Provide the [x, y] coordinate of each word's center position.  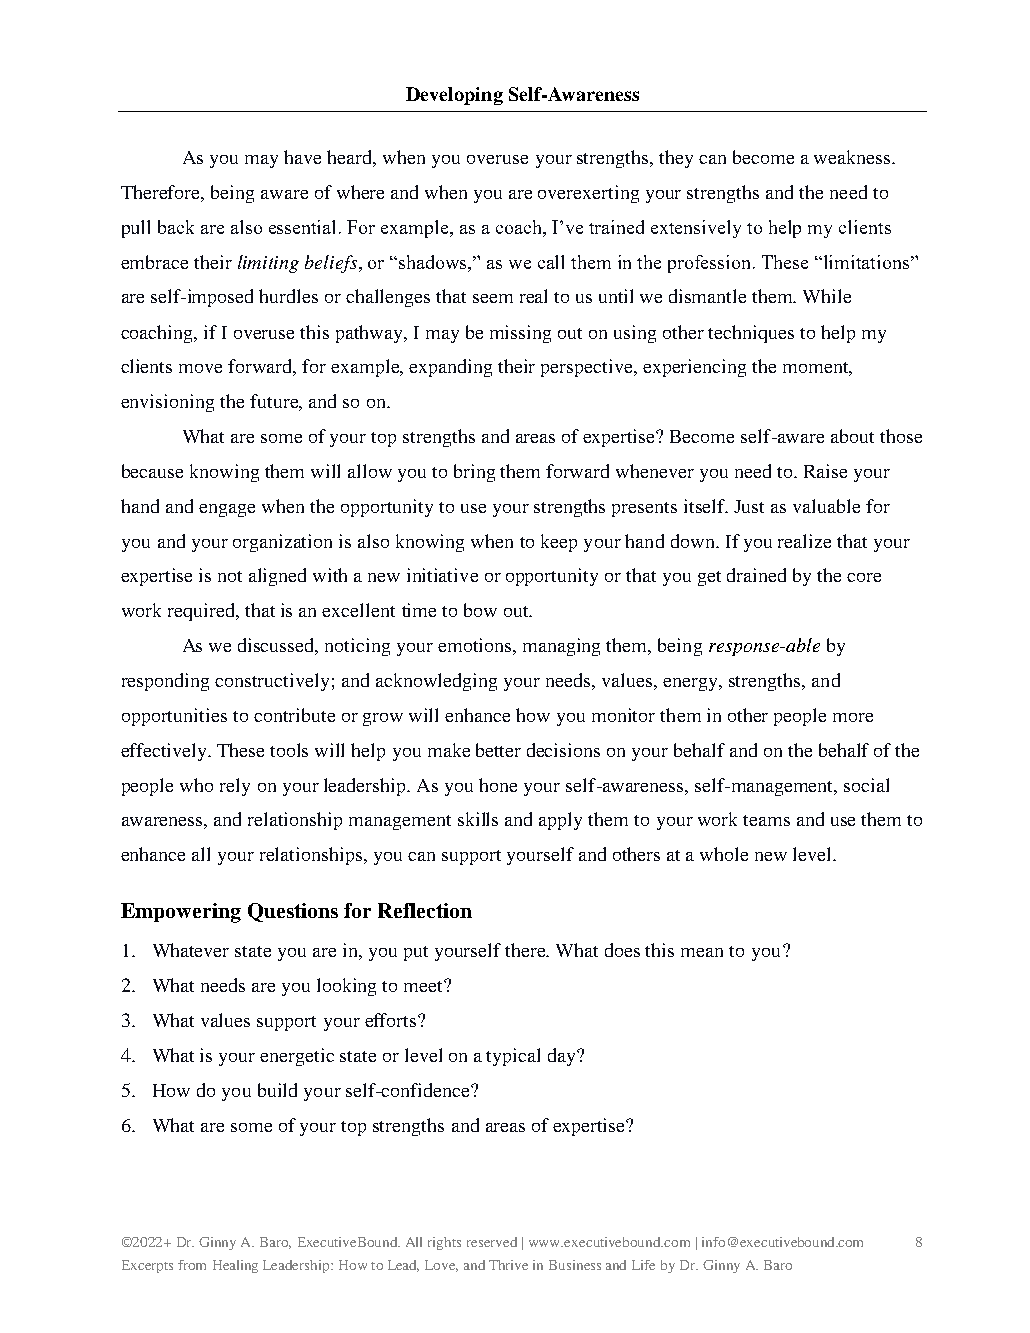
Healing [235, 1266]
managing [561, 647]
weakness [853, 157]
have [302, 157]
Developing [454, 96]
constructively [272, 682]
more [853, 717]
